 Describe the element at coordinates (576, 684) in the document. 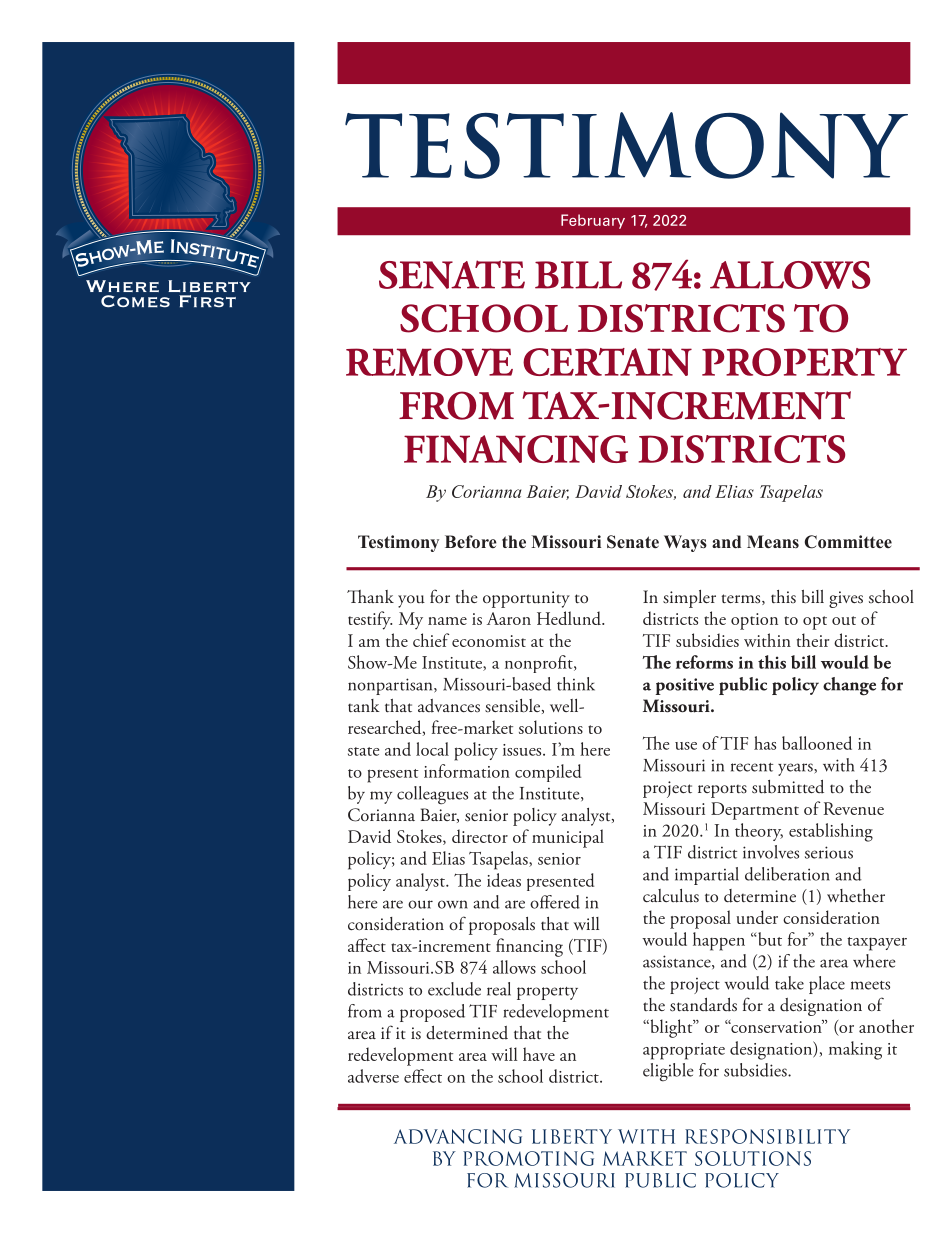

I see `think` at that location.
